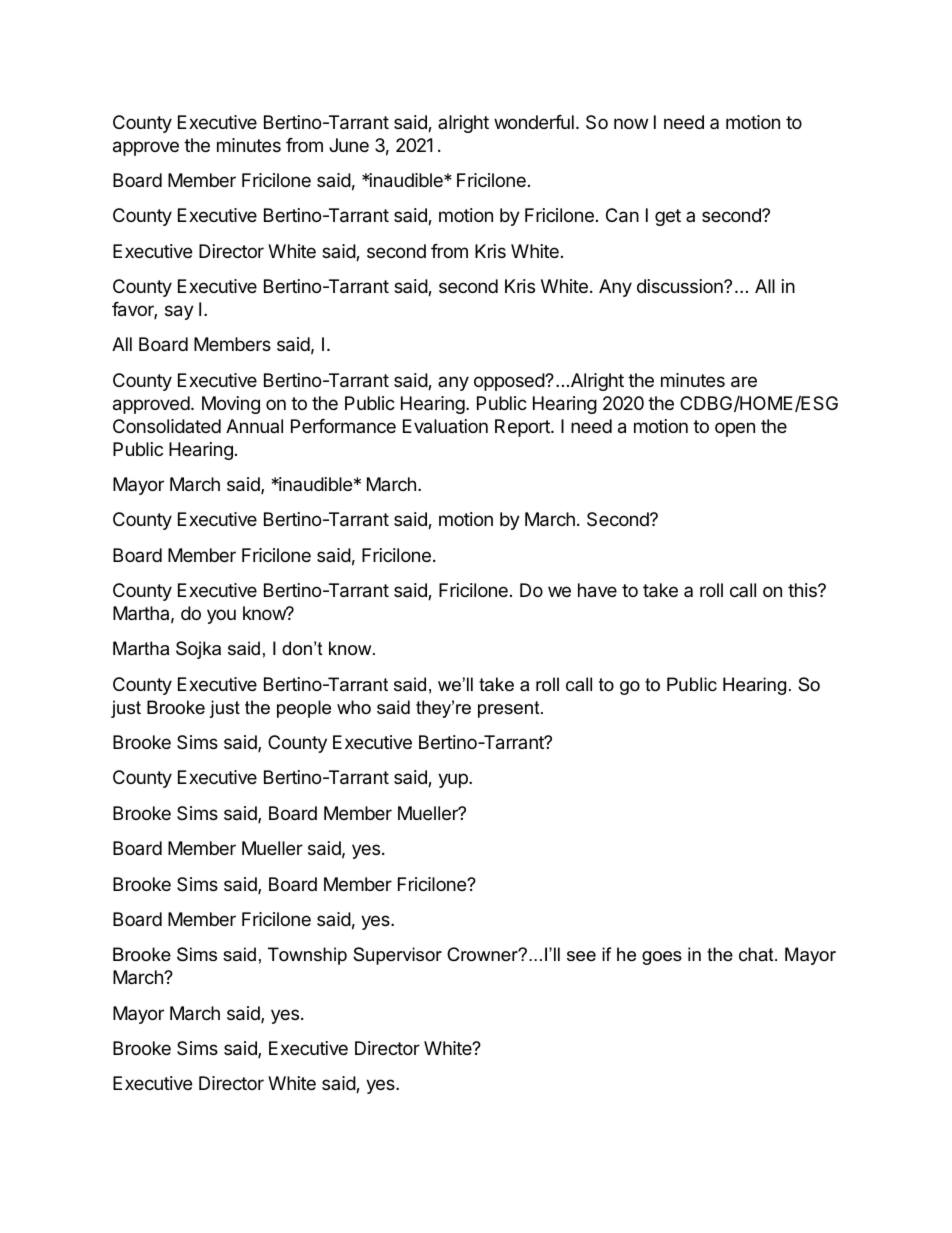 Image resolution: width=952 pixels, height=1233 pixels. Describe the element at coordinates (397, 956) in the screenshot. I see `Supervisor` at that location.
